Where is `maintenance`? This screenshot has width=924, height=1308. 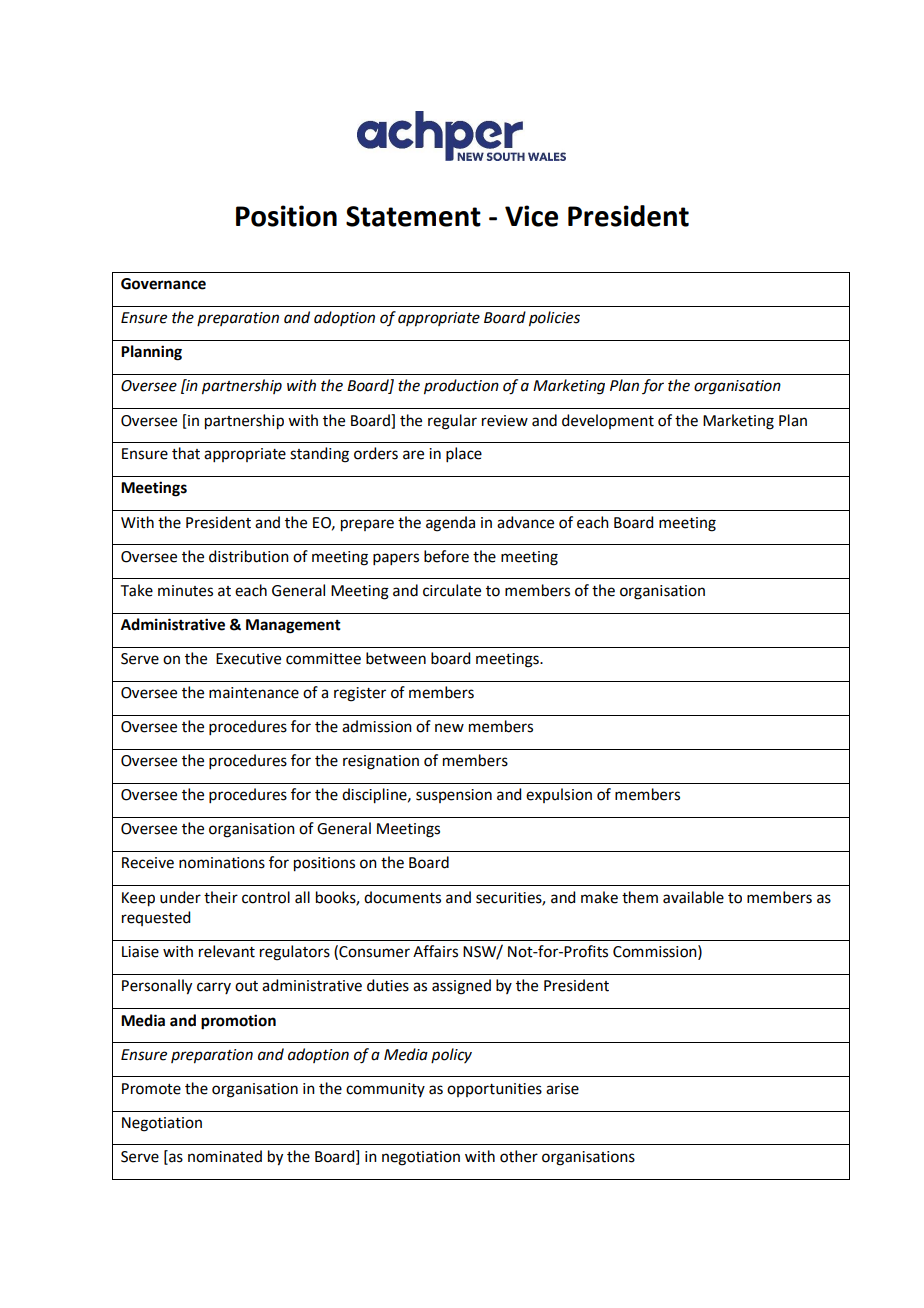
maintenance is located at coordinates (254, 693).
